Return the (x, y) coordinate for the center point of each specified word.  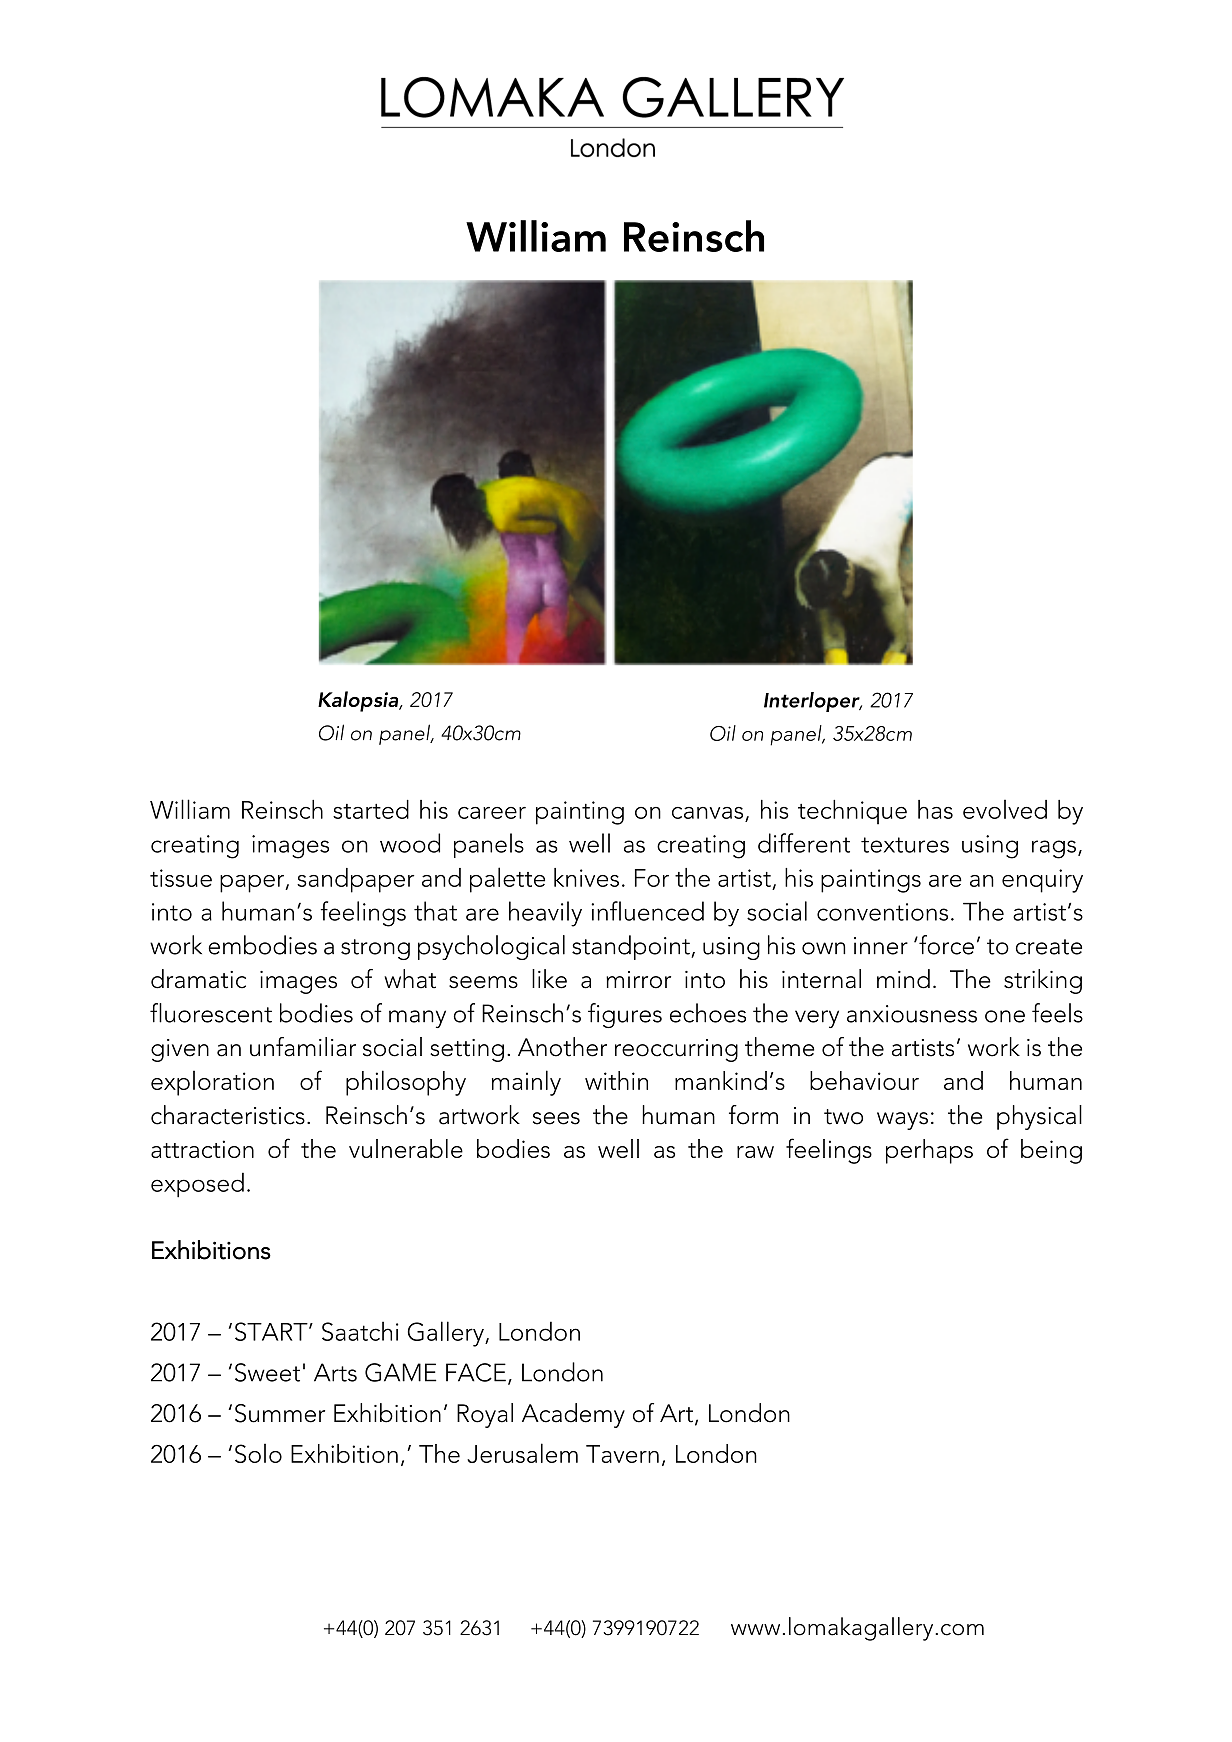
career (492, 813)
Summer (280, 1413)
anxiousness (912, 1014)
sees (556, 1118)
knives (586, 877)
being (1051, 1151)
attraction (202, 1149)
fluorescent (211, 1013)
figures (625, 1015)
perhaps (929, 1151)
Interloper (813, 702)
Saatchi (360, 1331)
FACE (476, 1372)
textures (905, 845)
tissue (181, 878)
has (935, 809)
